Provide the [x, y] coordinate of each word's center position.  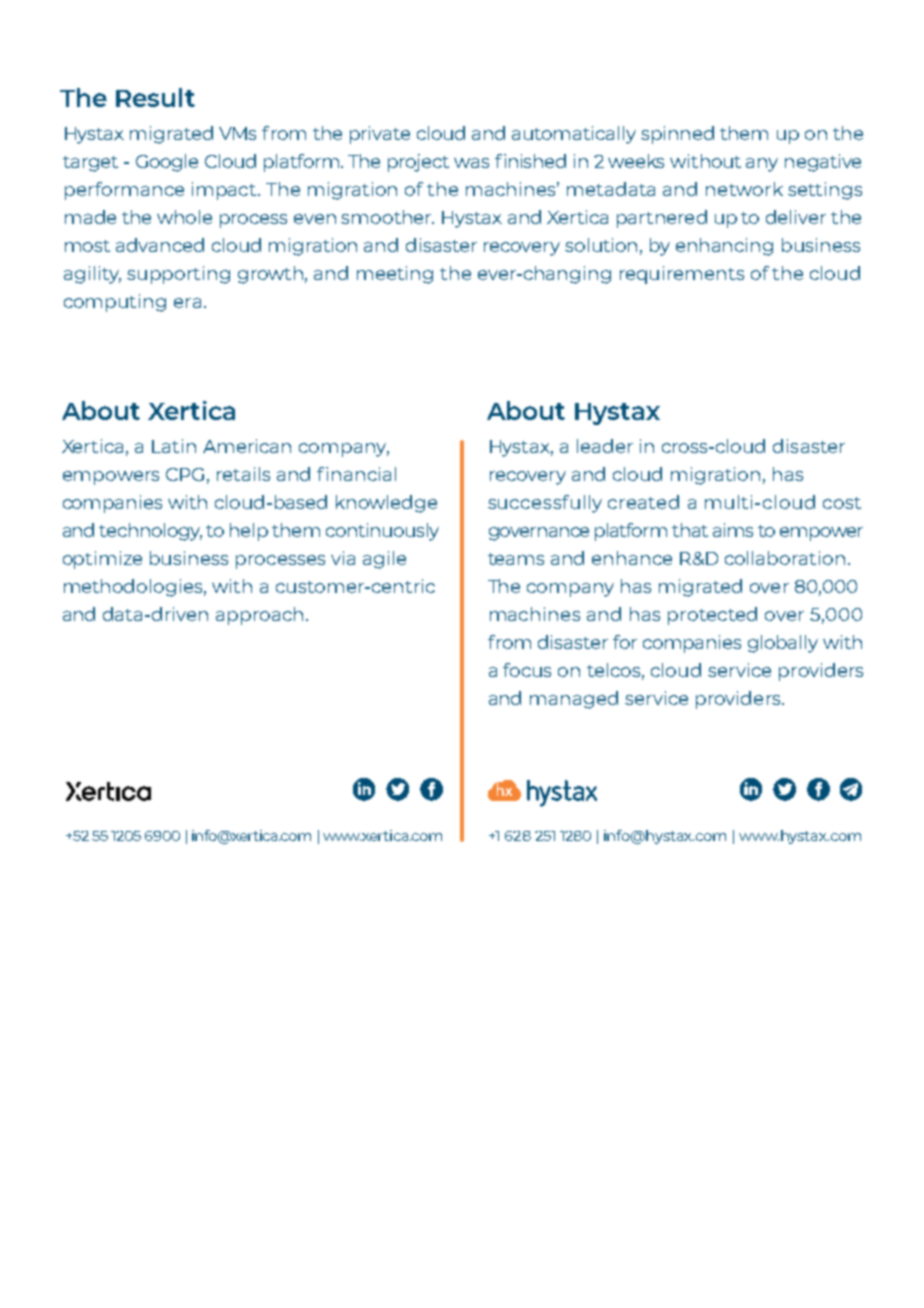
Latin [174, 446]
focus [527, 670]
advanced [160, 245]
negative [823, 163]
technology [150, 532]
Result [155, 97]
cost [842, 503]
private [380, 135]
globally [783, 644]
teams [516, 559]
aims [733, 530]
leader [605, 446]
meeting [395, 275]
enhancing [724, 247]
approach [259, 616]
